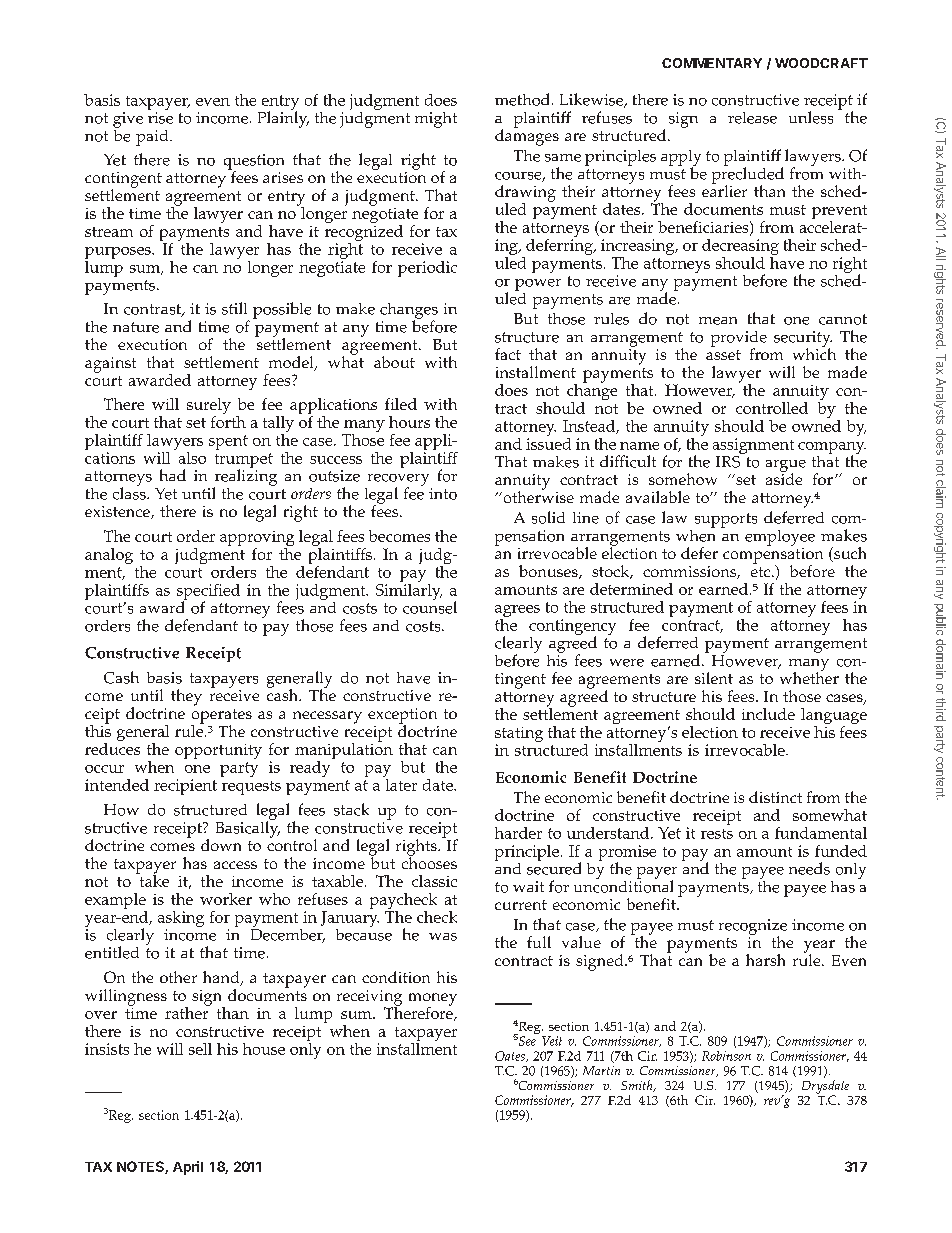 This image has height=1233, width=952. What do you see at coordinates (511, 1056) in the image?
I see `Oates` at bounding box center [511, 1056].
